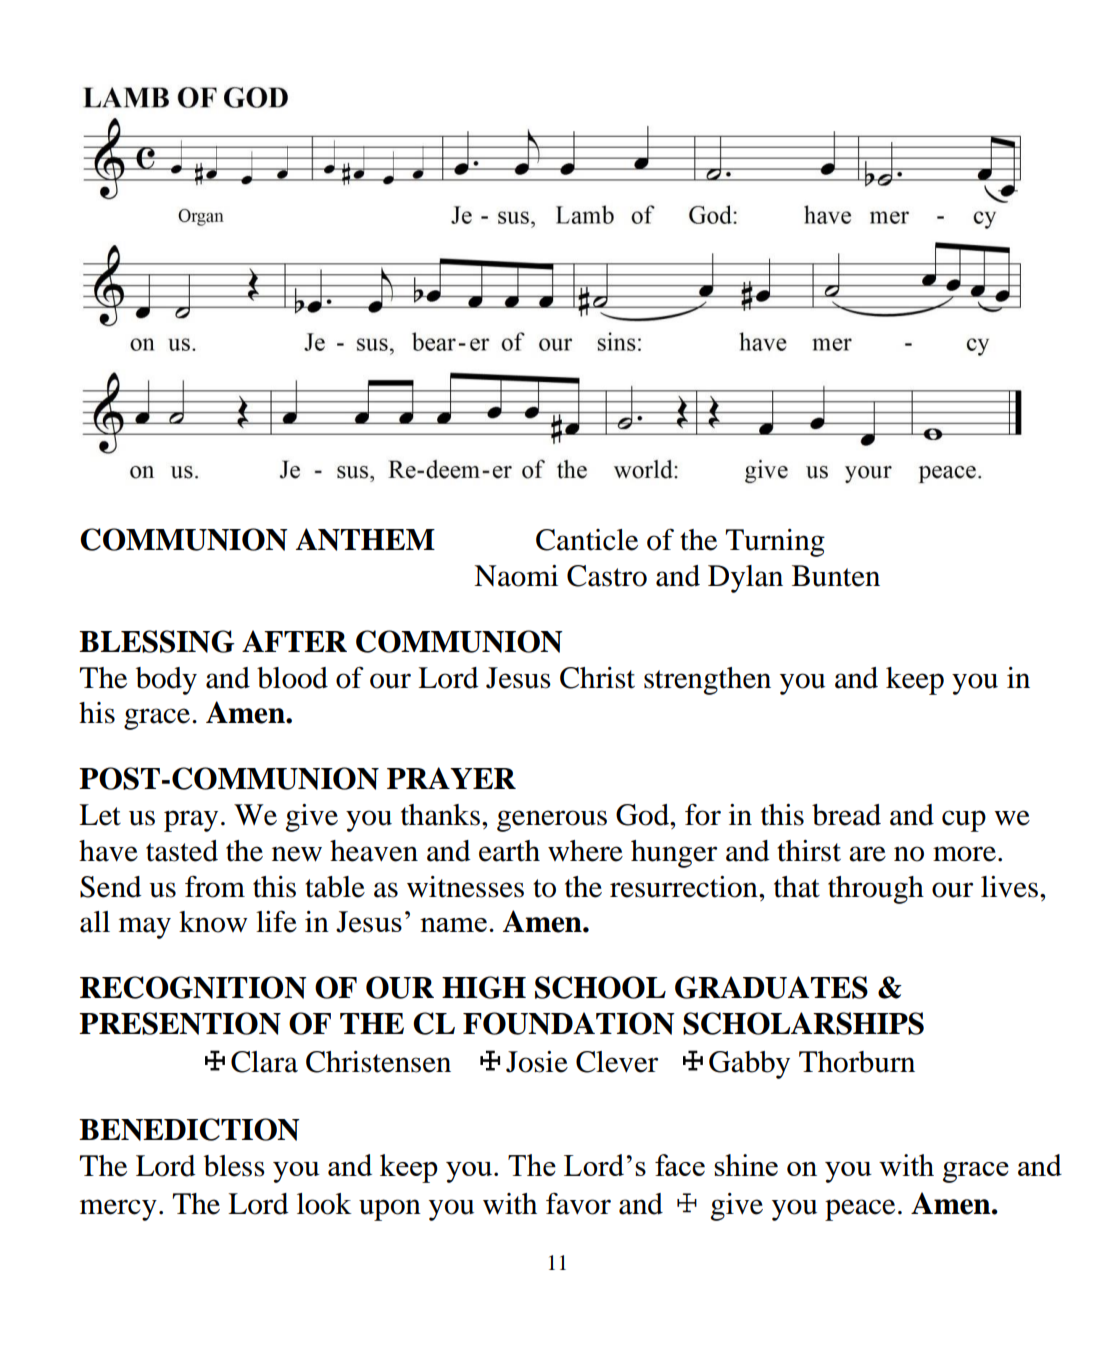 The width and height of the document is (1115, 1354). What do you see at coordinates (585, 851) in the document?
I see `where` at bounding box center [585, 851].
